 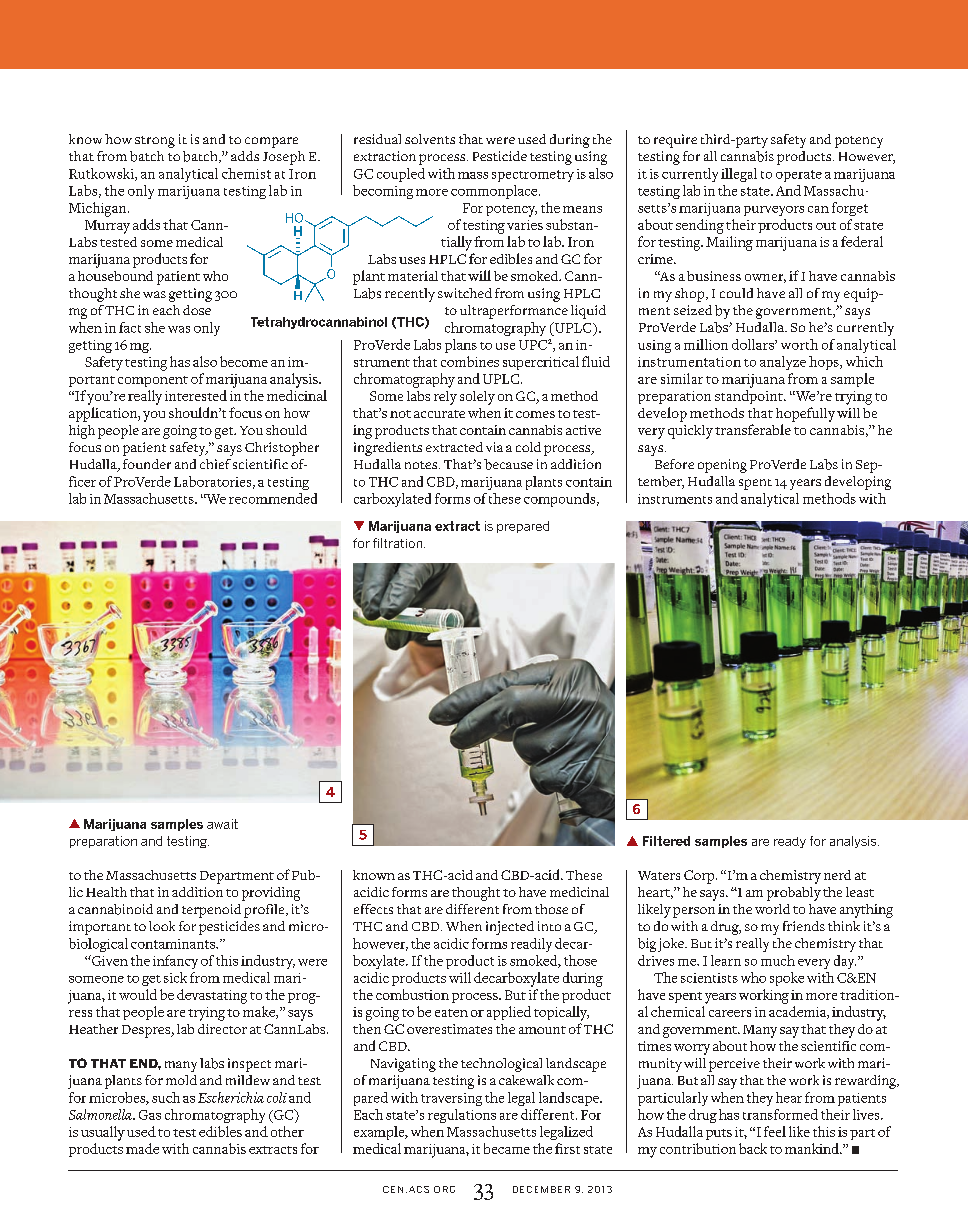 What do you see at coordinates (162, 926) in the screenshot?
I see `look` at bounding box center [162, 926].
